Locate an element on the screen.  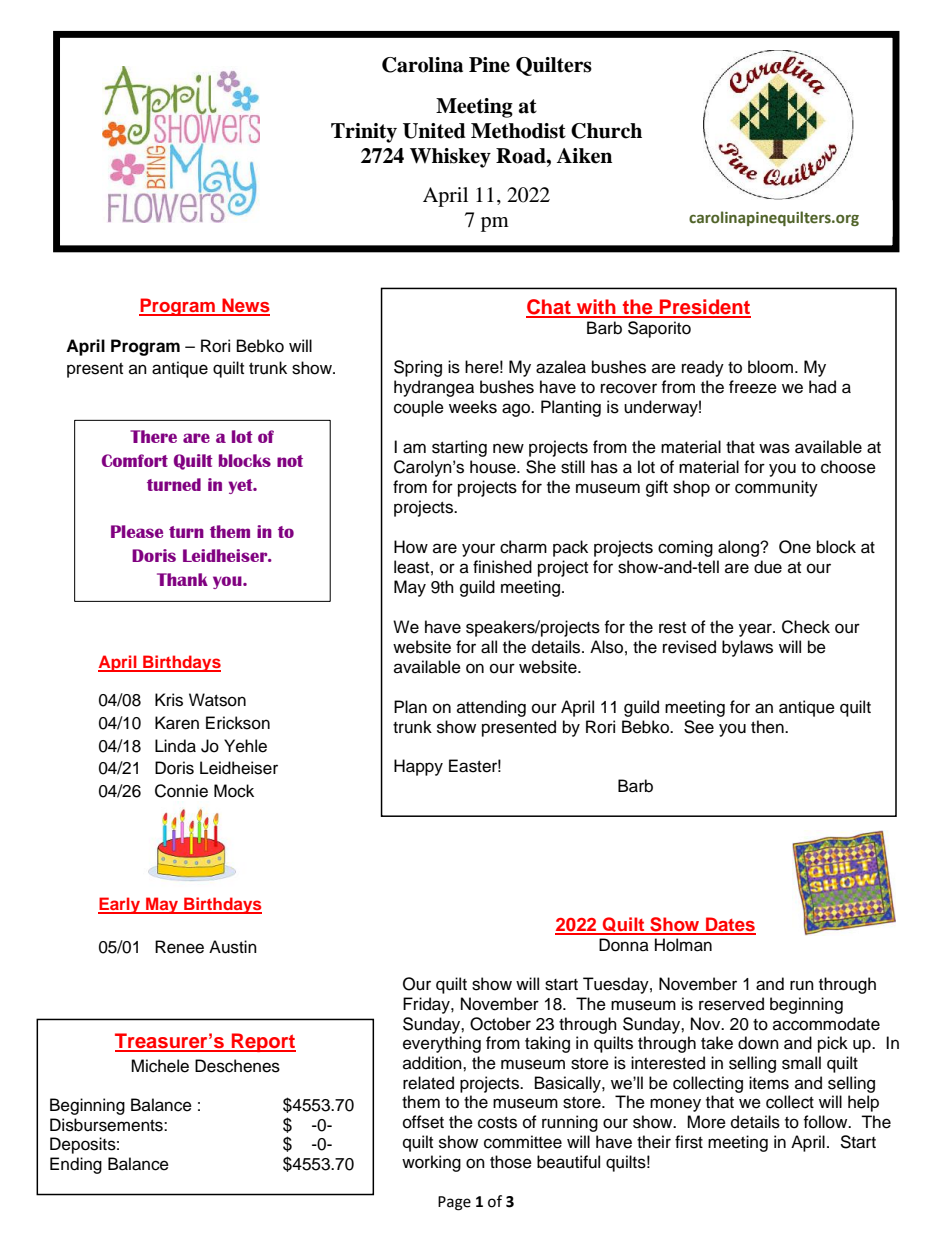
Michele is located at coordinates (160, 1066).
